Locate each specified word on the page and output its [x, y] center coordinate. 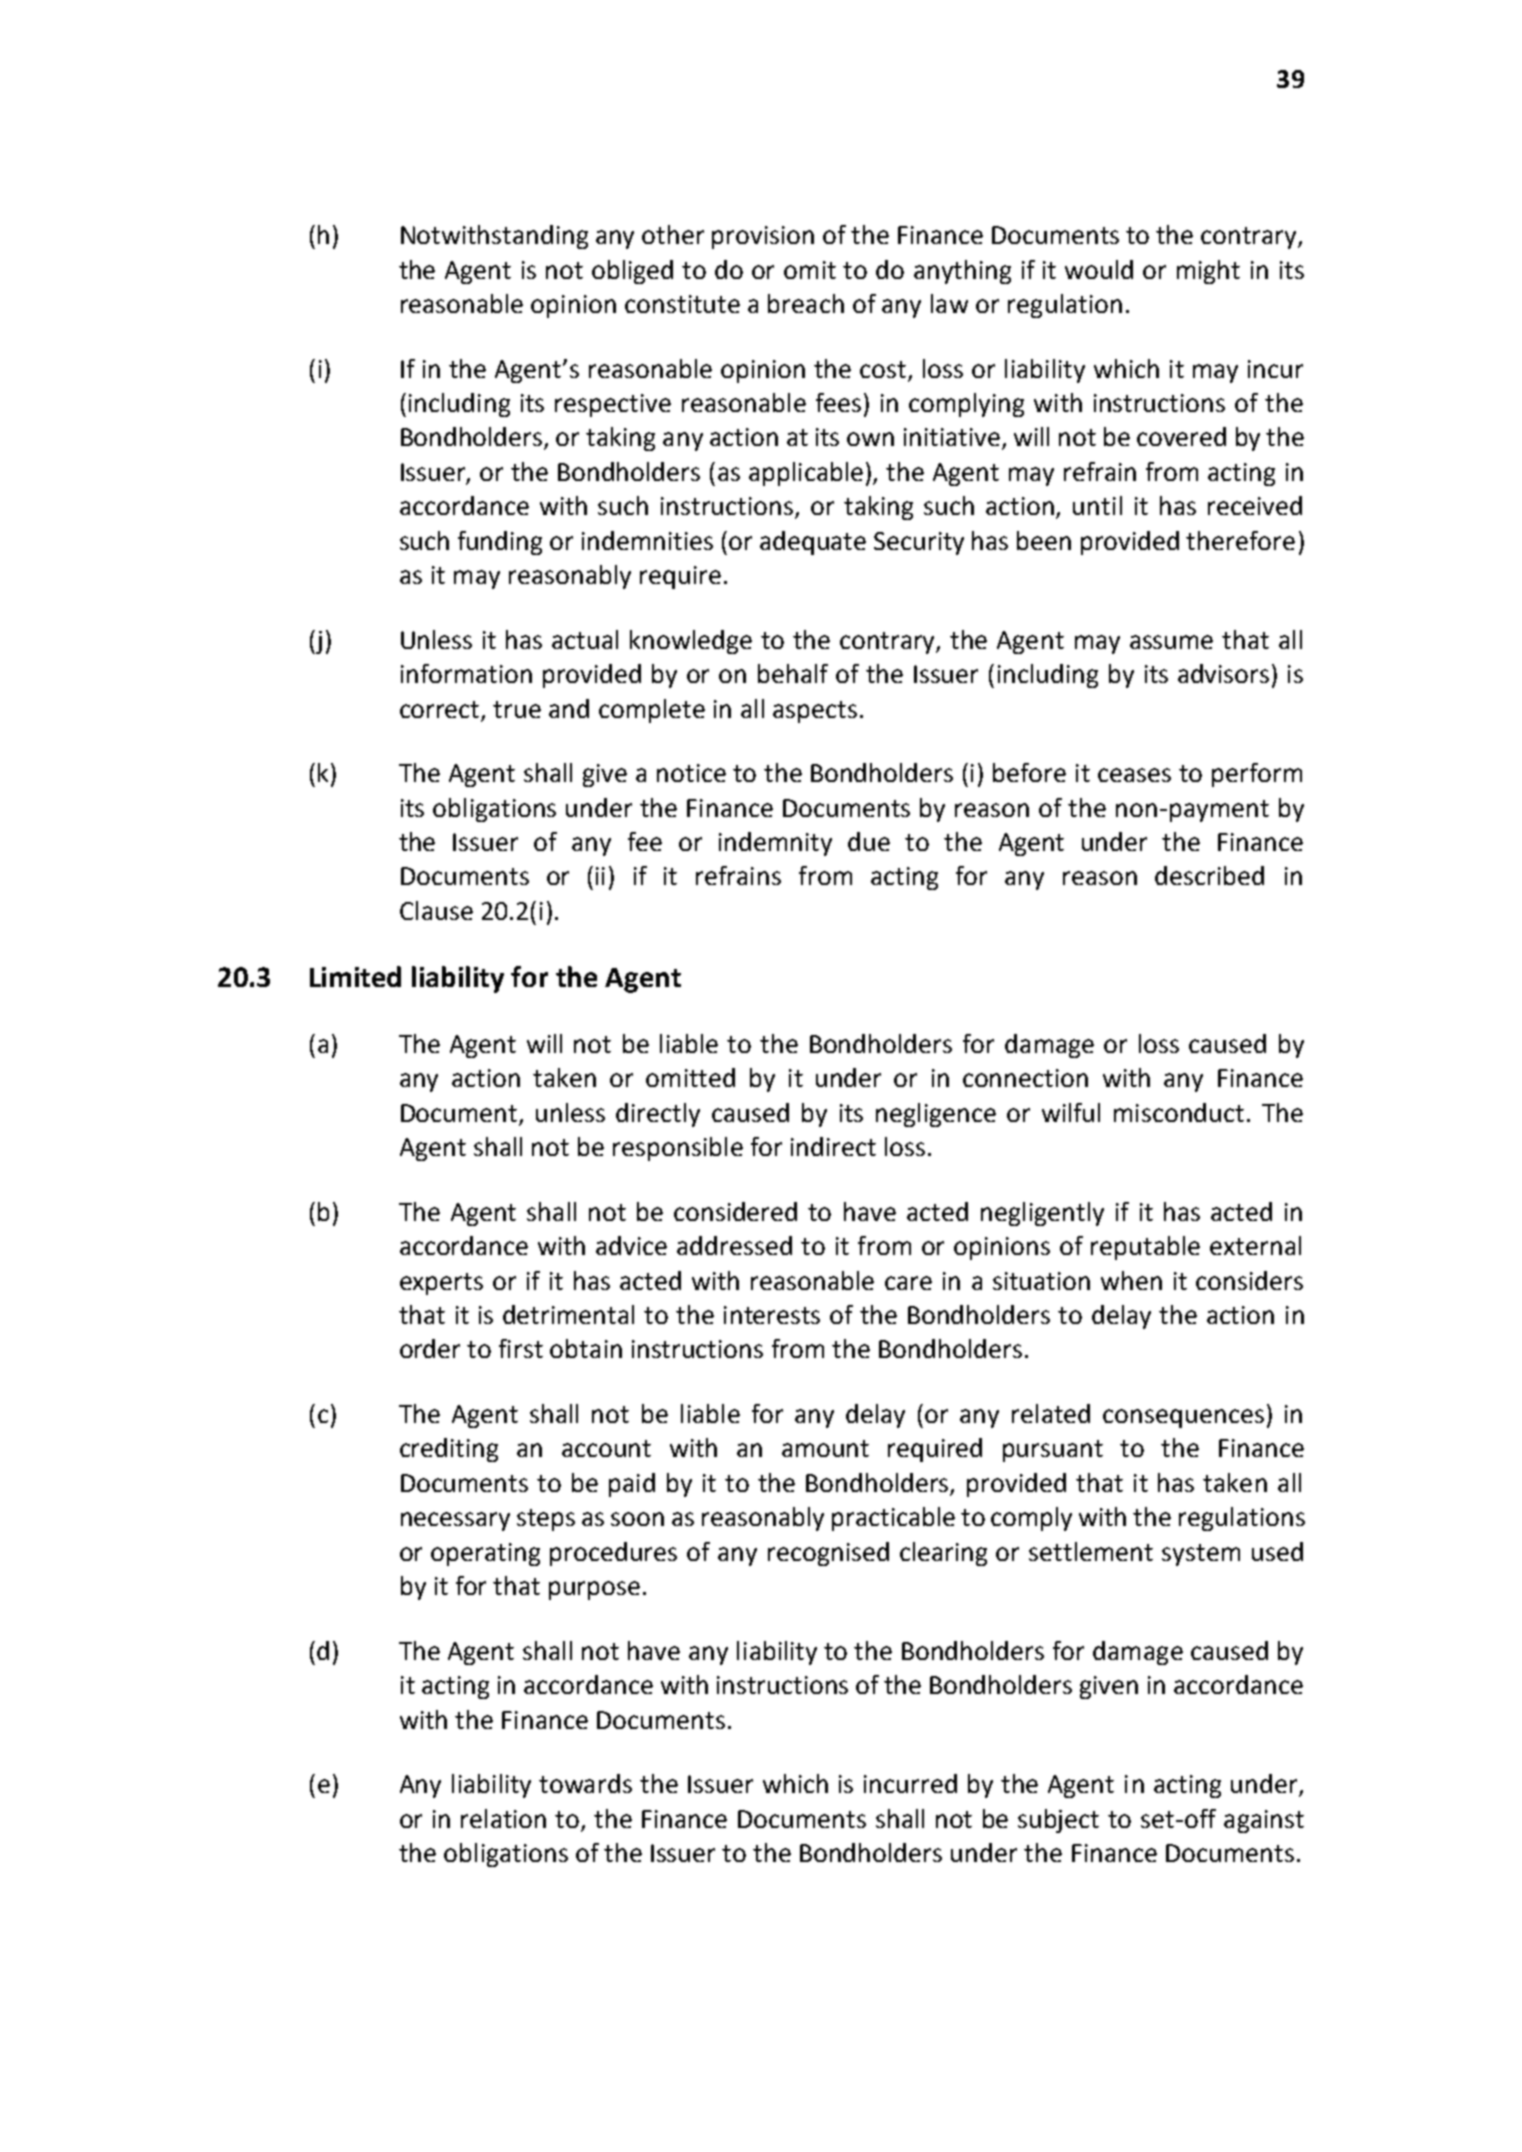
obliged [632, 272]
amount [825, 1448]
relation [503, 1818]
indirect [833, 1146]
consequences [1183, 1418]
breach [806, 303]
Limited [355, 976]
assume [1171, 642]
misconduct [1179, 1112]
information [466, 673]
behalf [793, 673]
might [1208, 272]
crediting [449, 1450]
